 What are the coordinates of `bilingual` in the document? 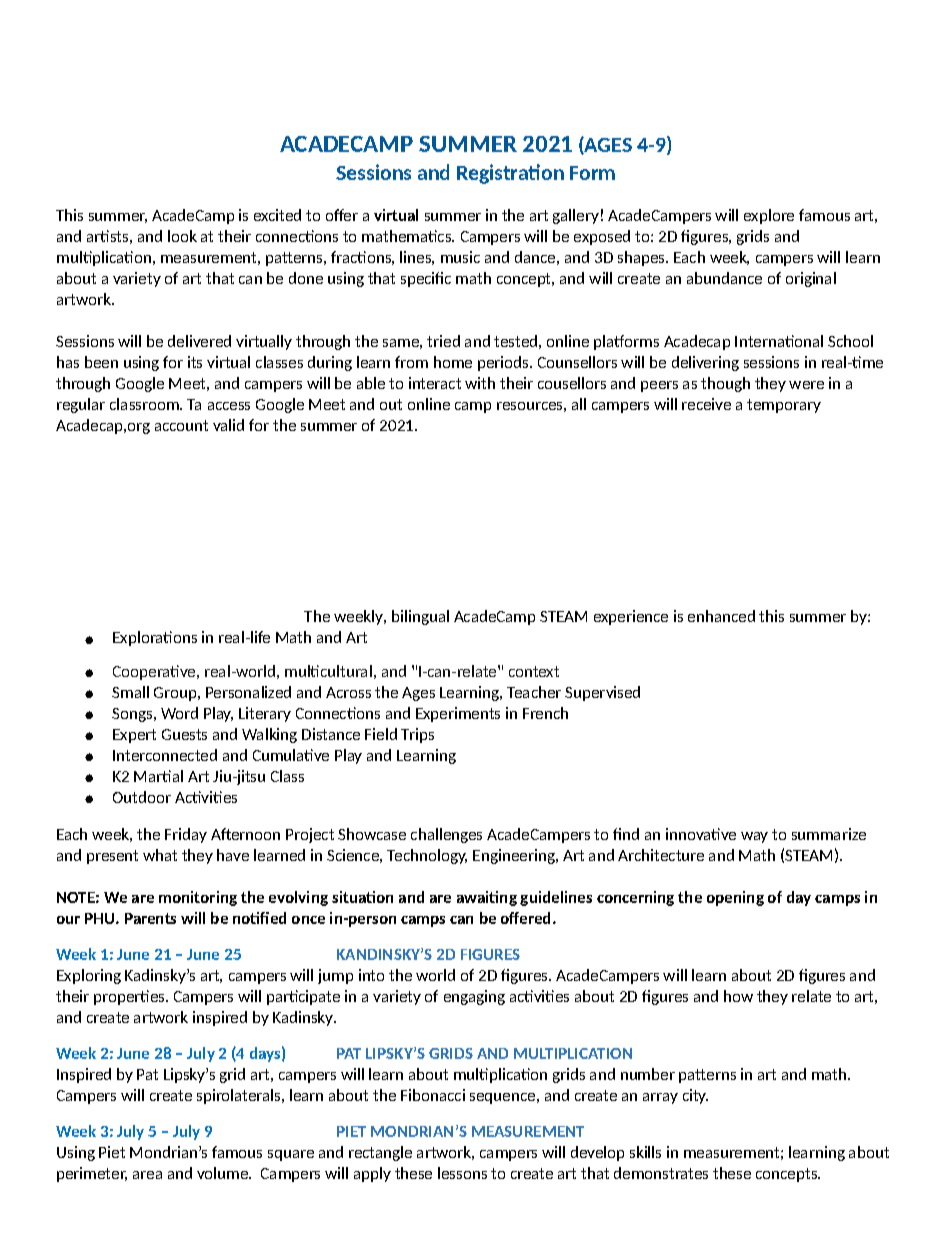 It's located at (420, 617).
